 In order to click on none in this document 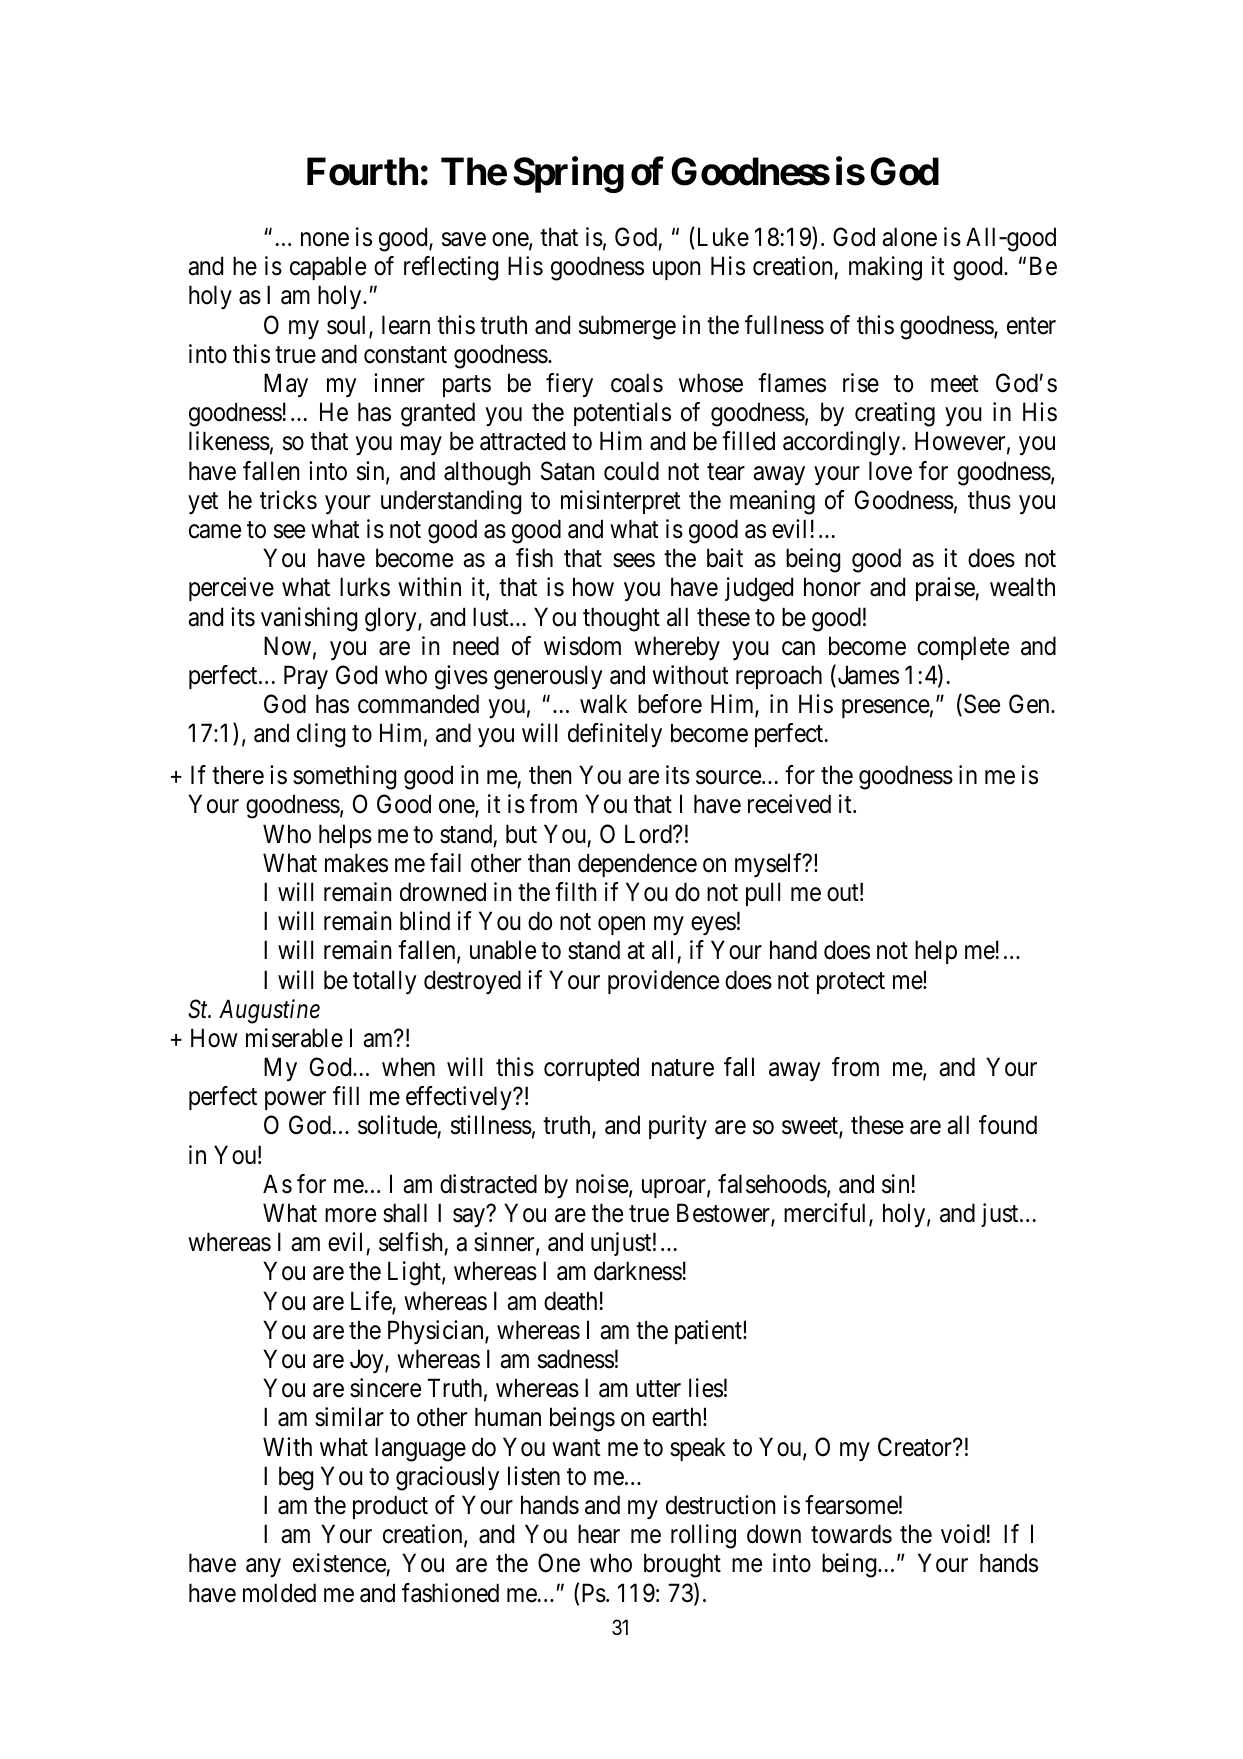, I will do `click(325, 239)`.
